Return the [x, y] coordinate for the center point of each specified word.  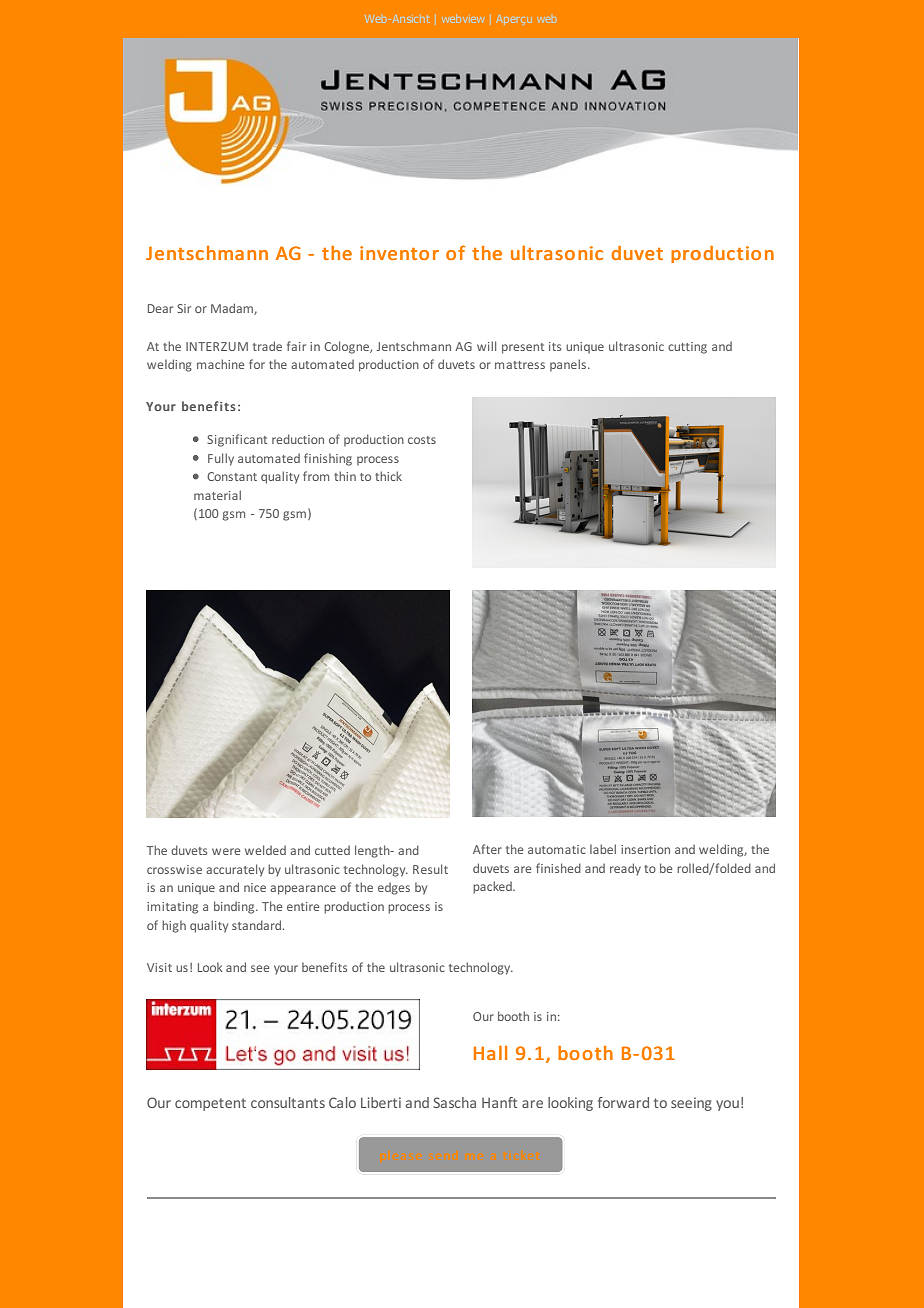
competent [210, 1104]
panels [569, 365]
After [487, 849]
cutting [687, 348]
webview [463, 18]
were [226, 851]
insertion [645, 849]
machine [220, 364]
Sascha [454, 1102]
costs [422, 440]
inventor [399, 253]
